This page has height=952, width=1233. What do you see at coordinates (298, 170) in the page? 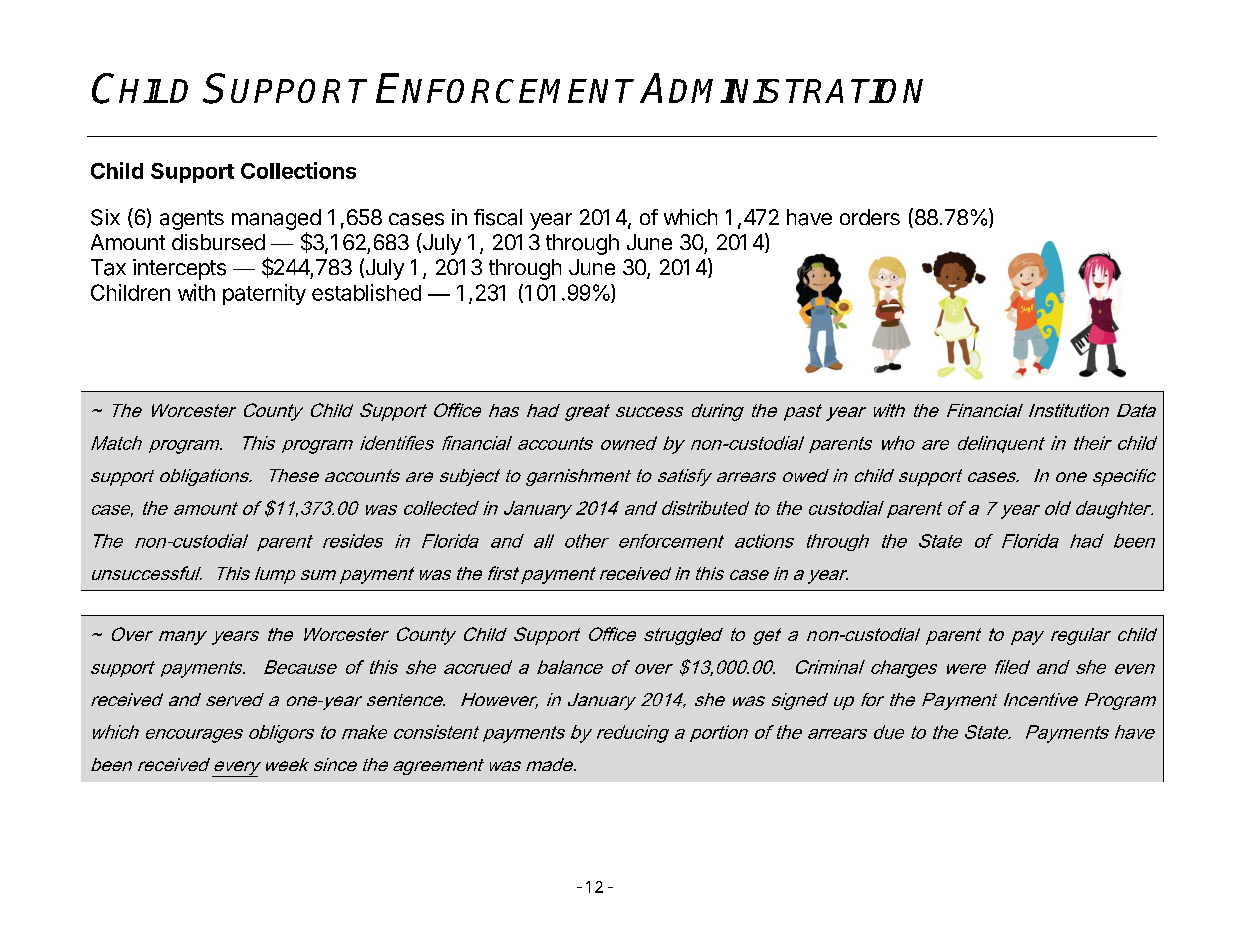
I see `Collections` at bounding box center [298, 170].
